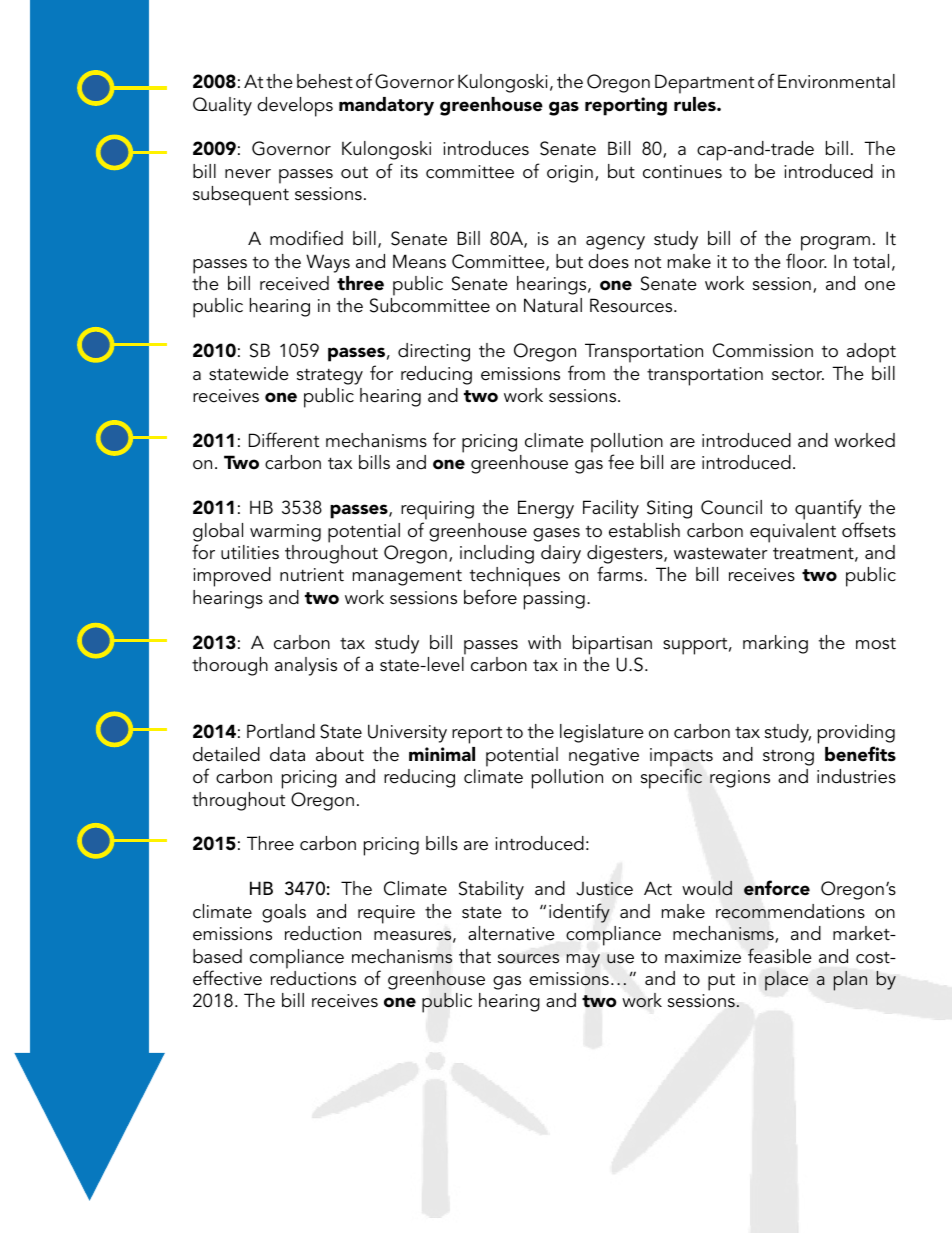  Describe the element at coordinates (285, 533) in the document. I see `warming` at that location.
